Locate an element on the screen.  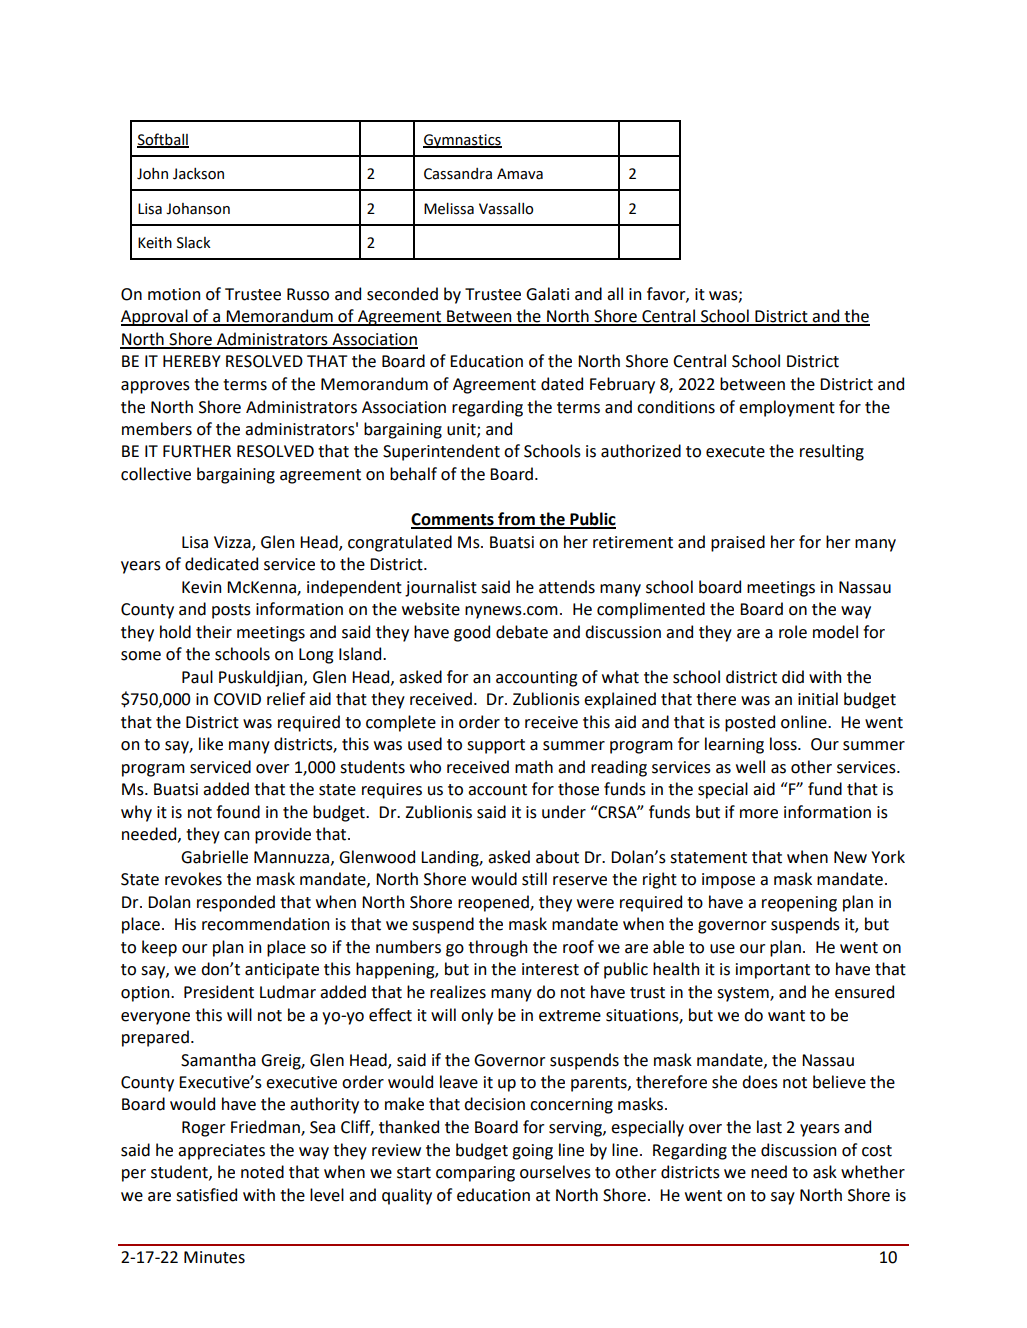
comparing is located at coordinates (475, 1174).
